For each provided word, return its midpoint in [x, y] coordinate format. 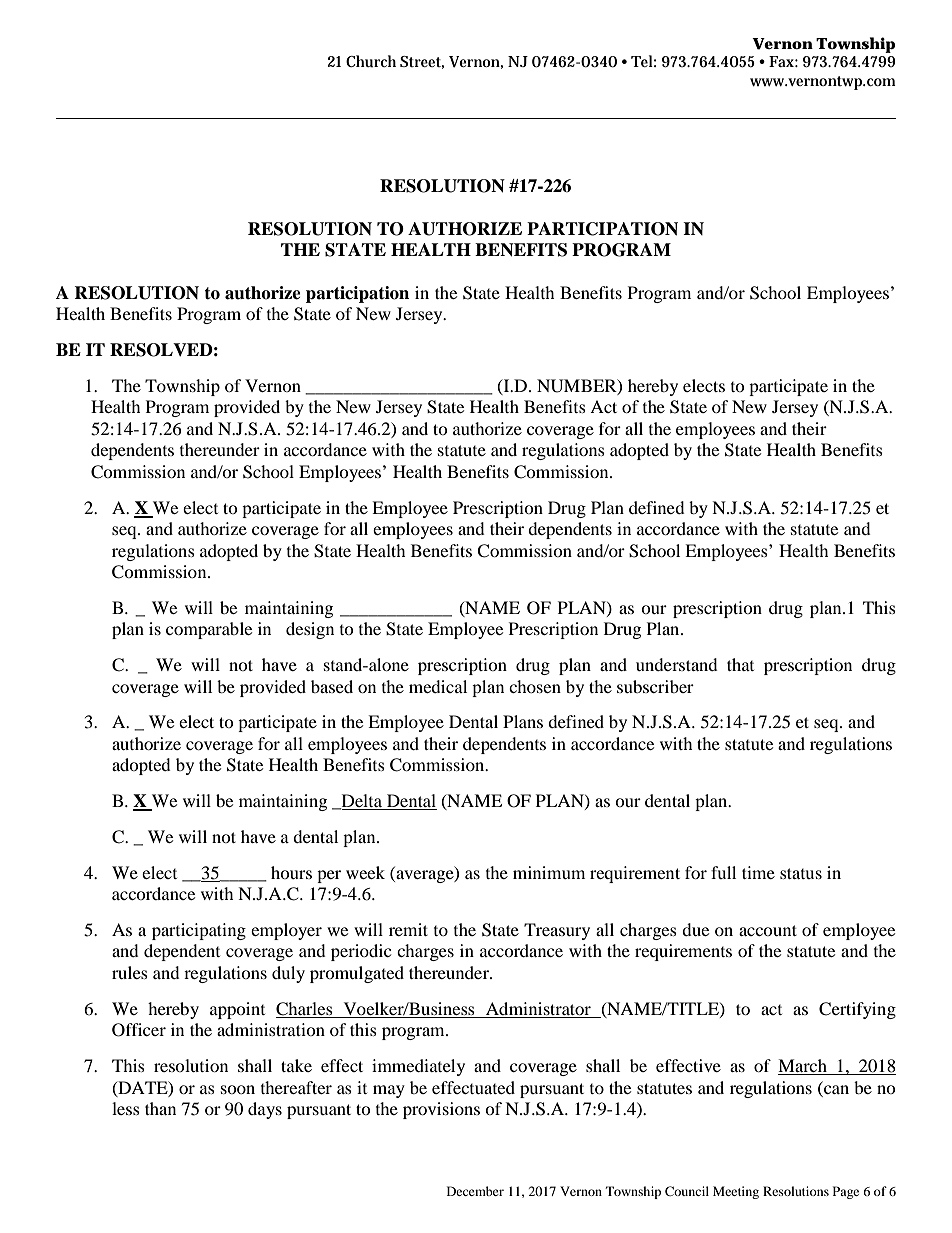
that [740, 664]
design [310, 630]
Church [371, 61]
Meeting [736, 1192]
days [265, 1110]
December [475, 1191]
